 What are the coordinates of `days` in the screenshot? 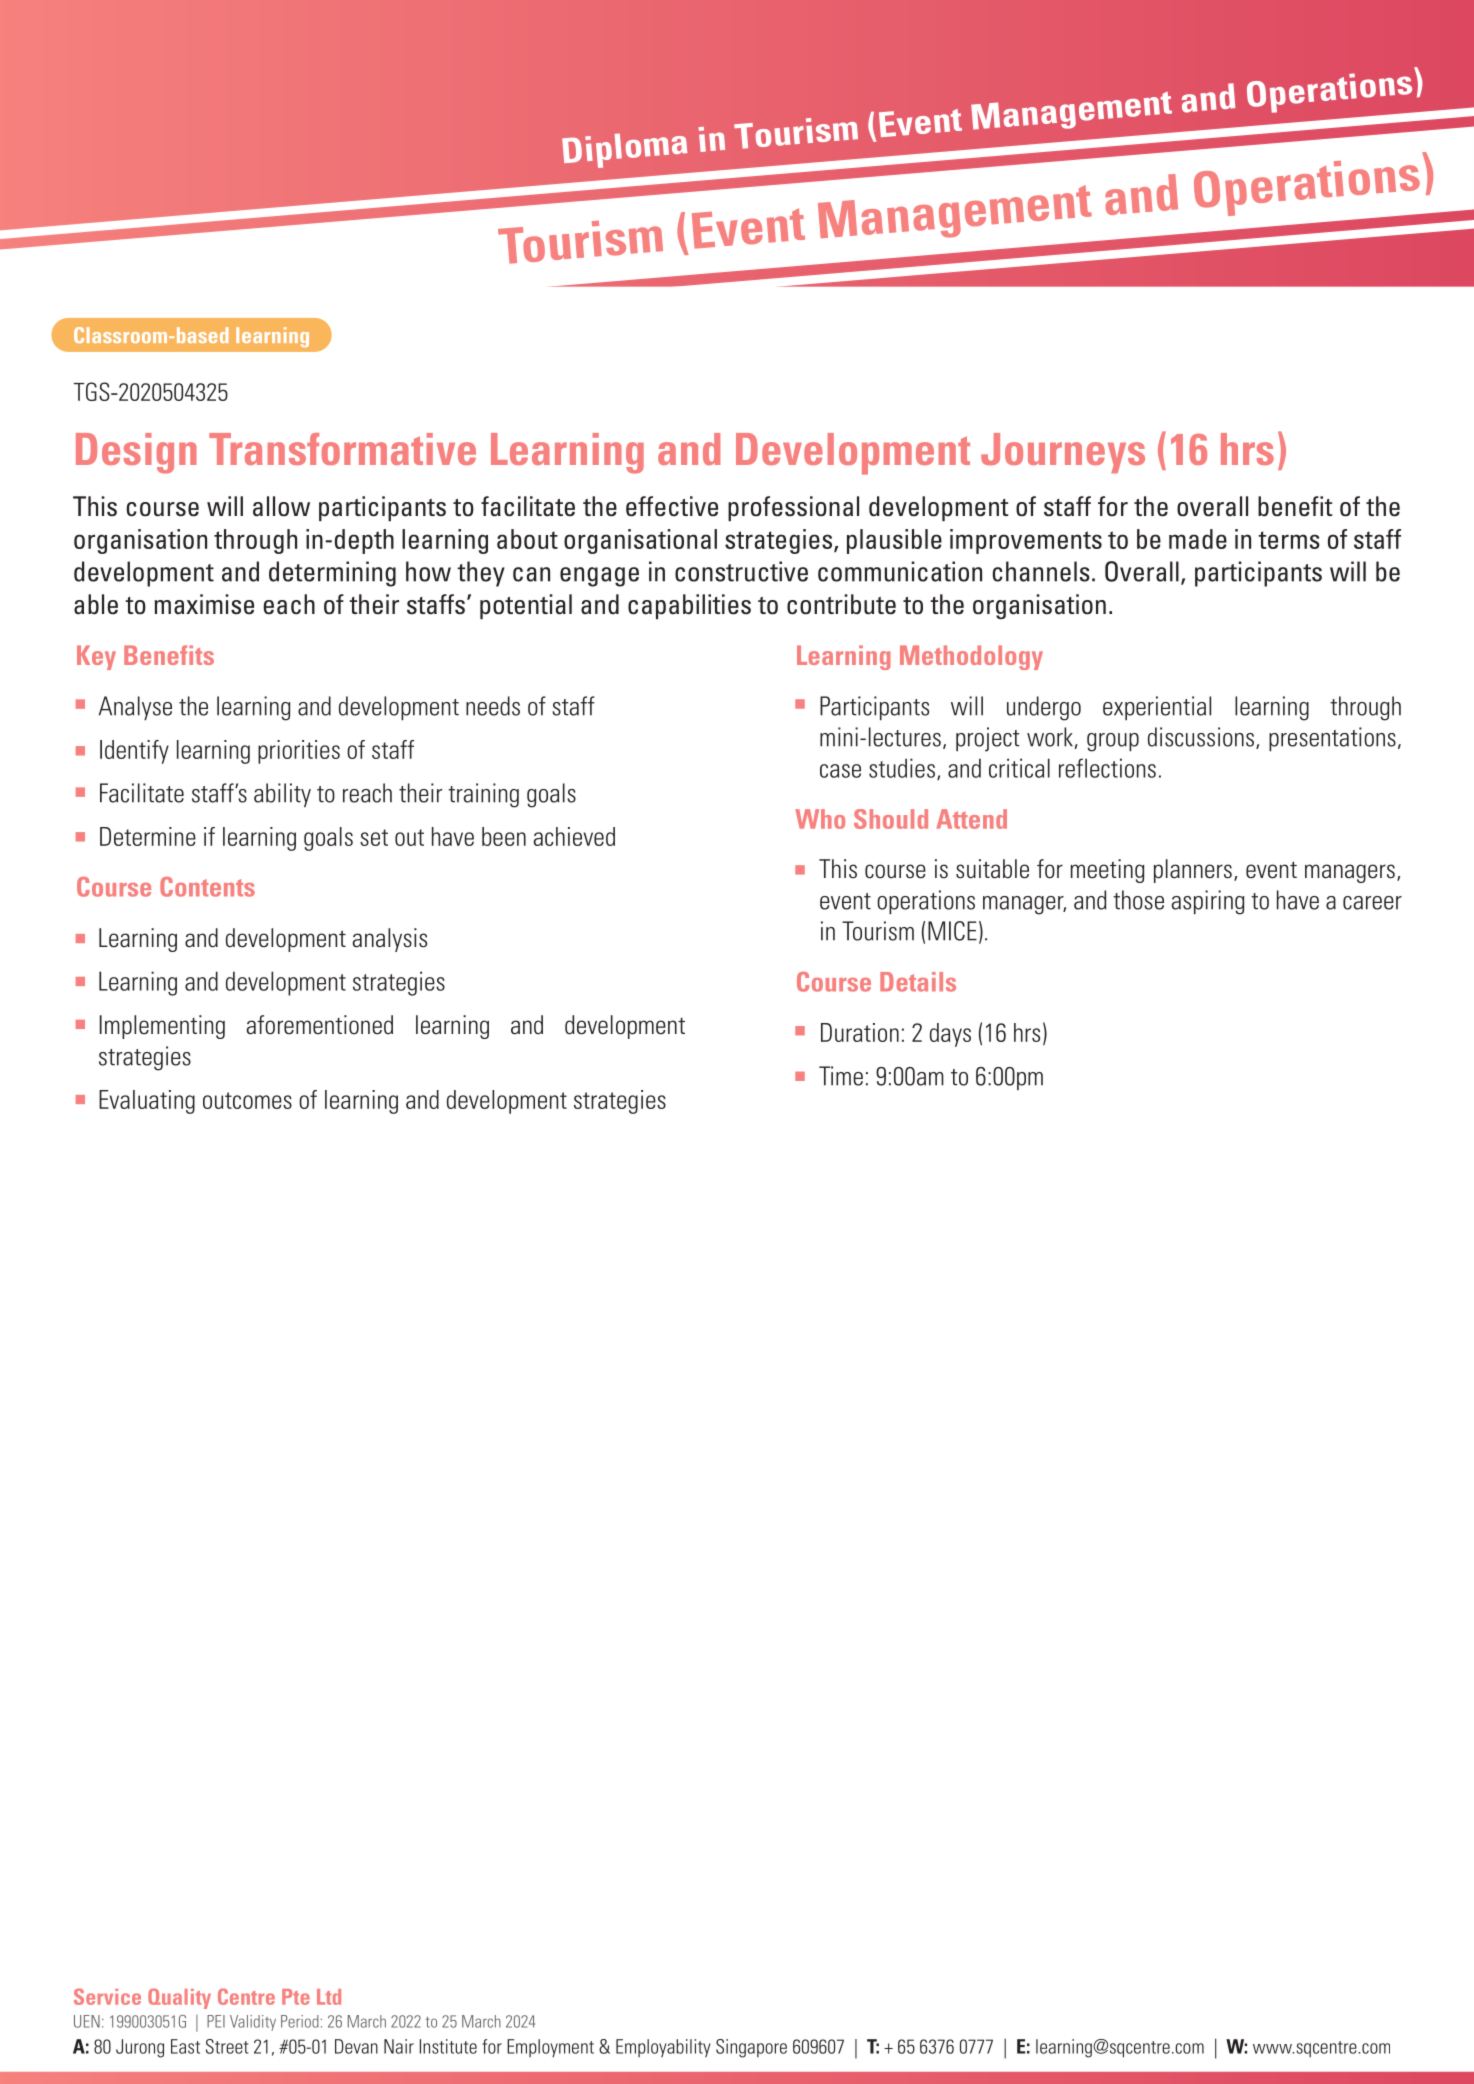 It's located at (950, 1035).
